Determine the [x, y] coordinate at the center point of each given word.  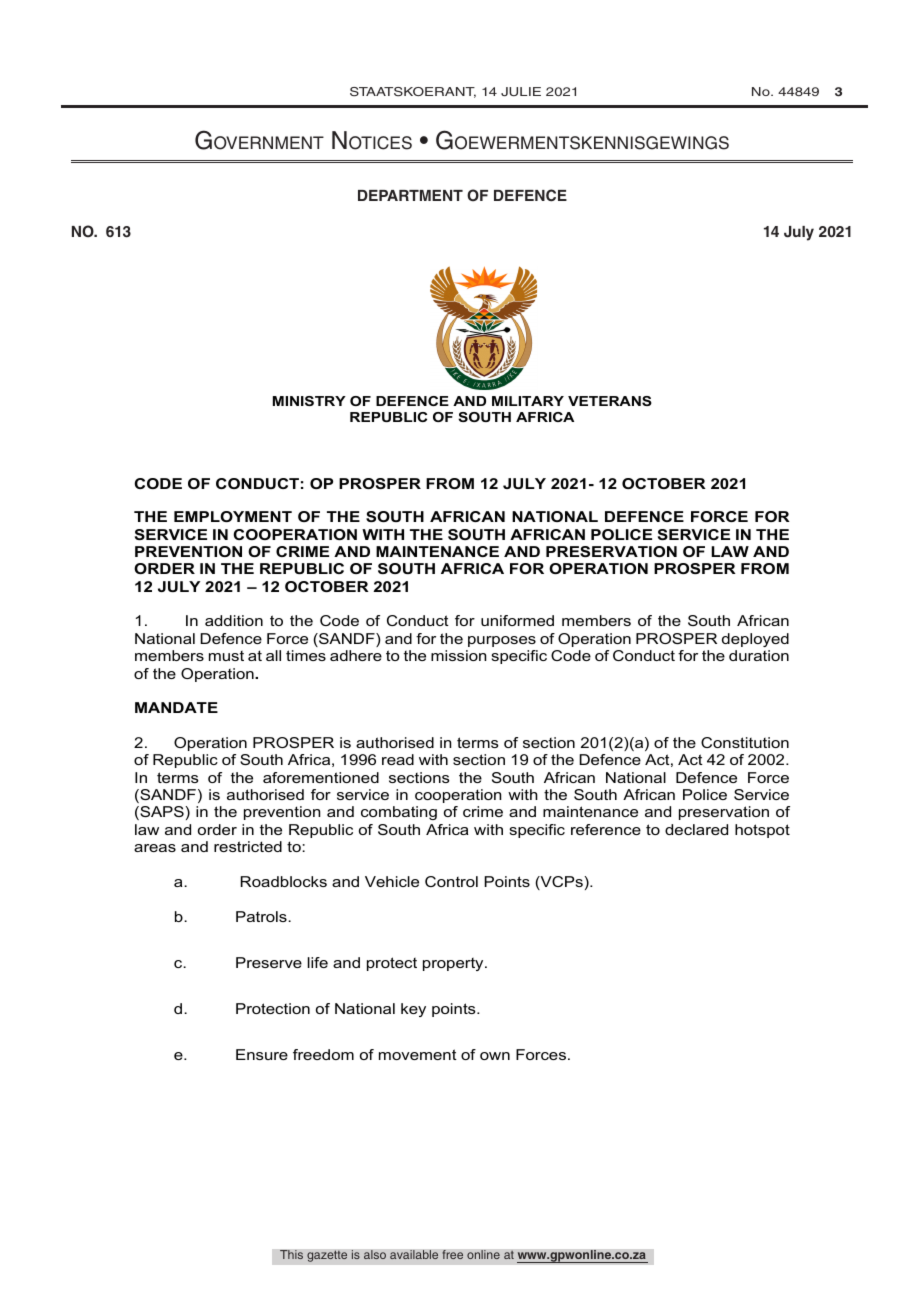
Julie [521, 91]
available [414, 1254]
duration [759, 655]
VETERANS [610, 401]
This [291, 1255]
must [226, 656]
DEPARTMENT [410, 195]
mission [458, 655]
